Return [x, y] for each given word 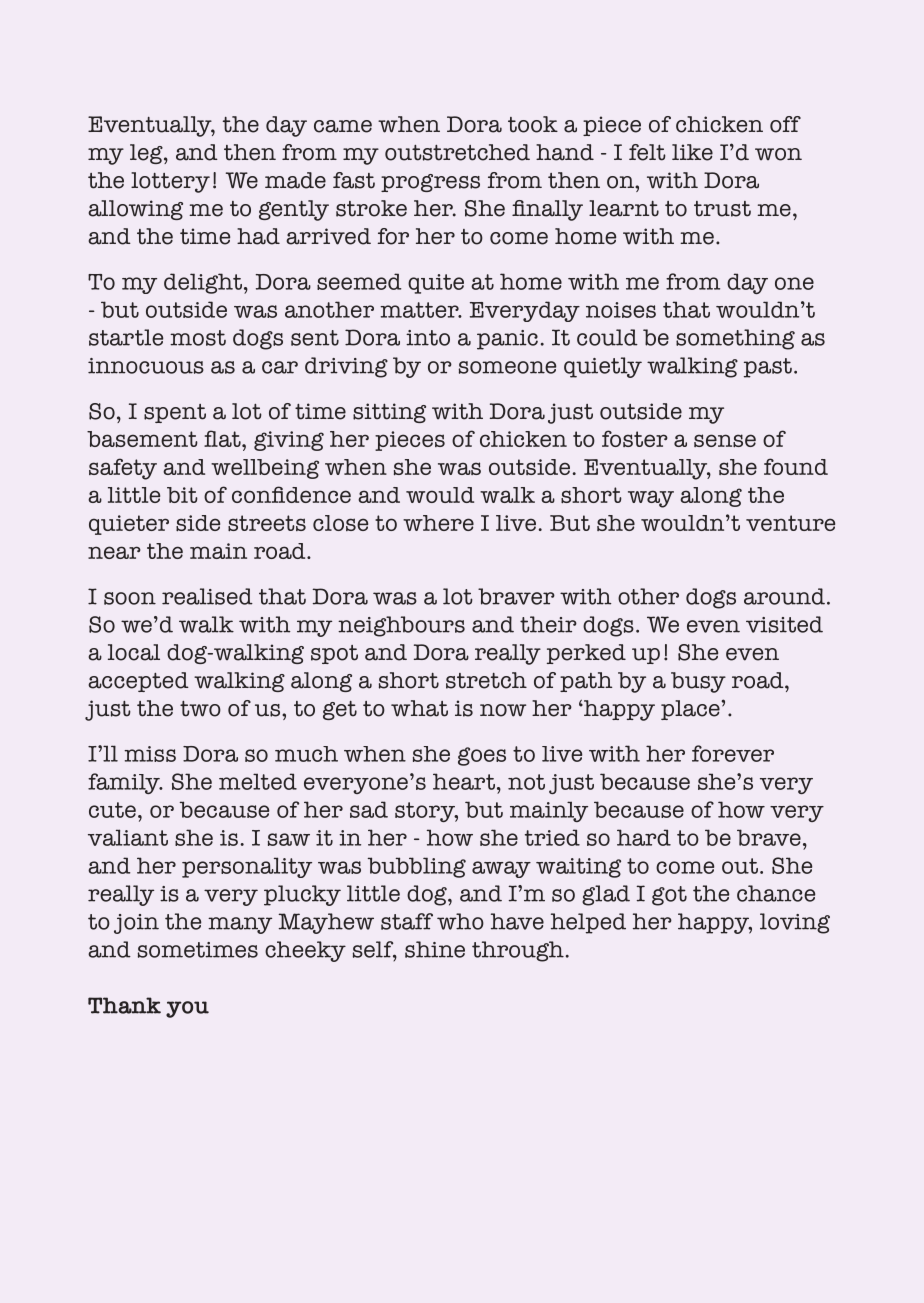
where [438, 523]
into [428, 338]
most [198, 338]
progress [430, 183]
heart [464, 781]
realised [207, 596]
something [735, 339]
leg [147, 154]
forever [733, 753]
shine [435, 949]
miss [150, 754]
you [187, 1009]
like [692, 152]
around [784, 596]
